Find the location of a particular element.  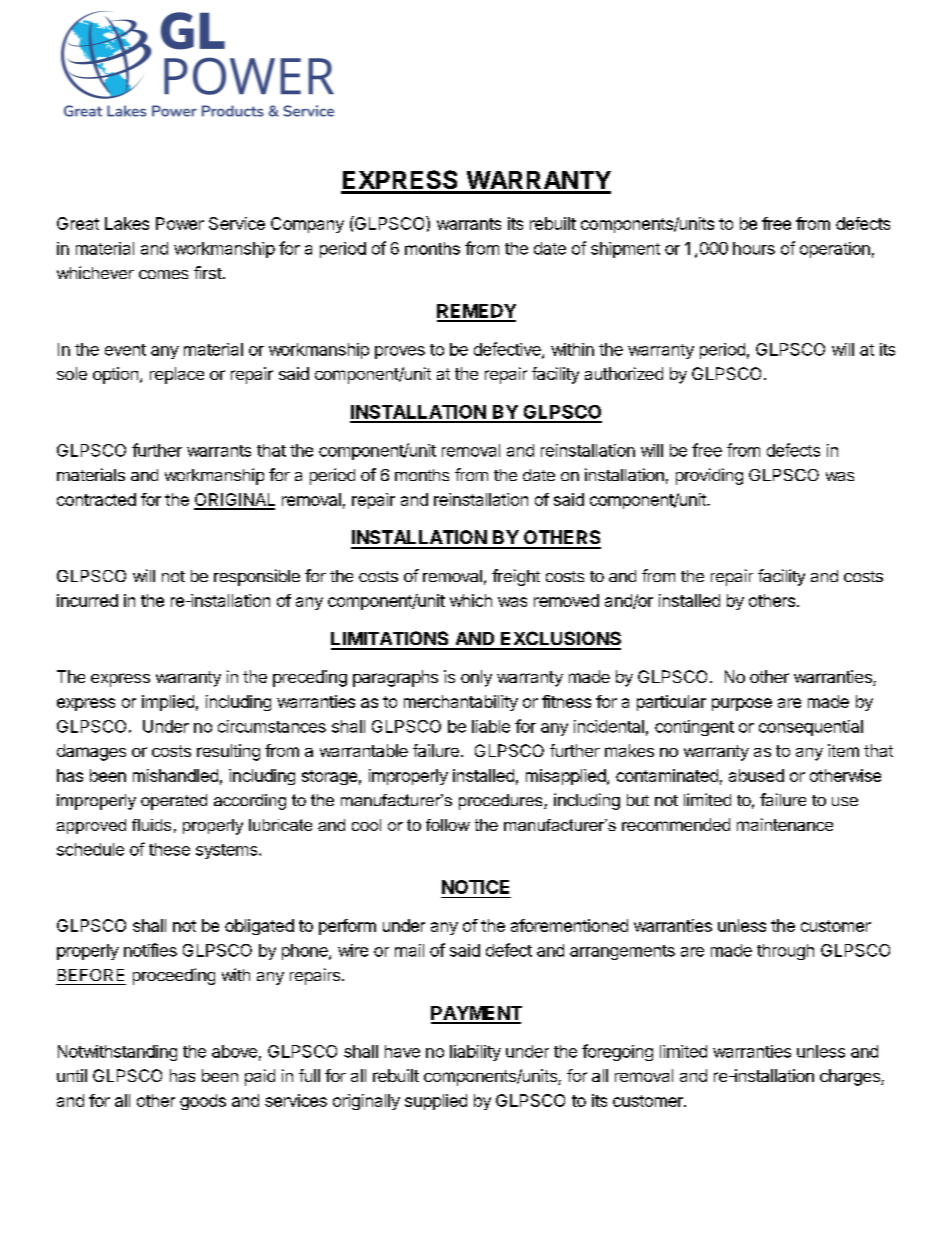

abused is located at coordinates (756, 775).
